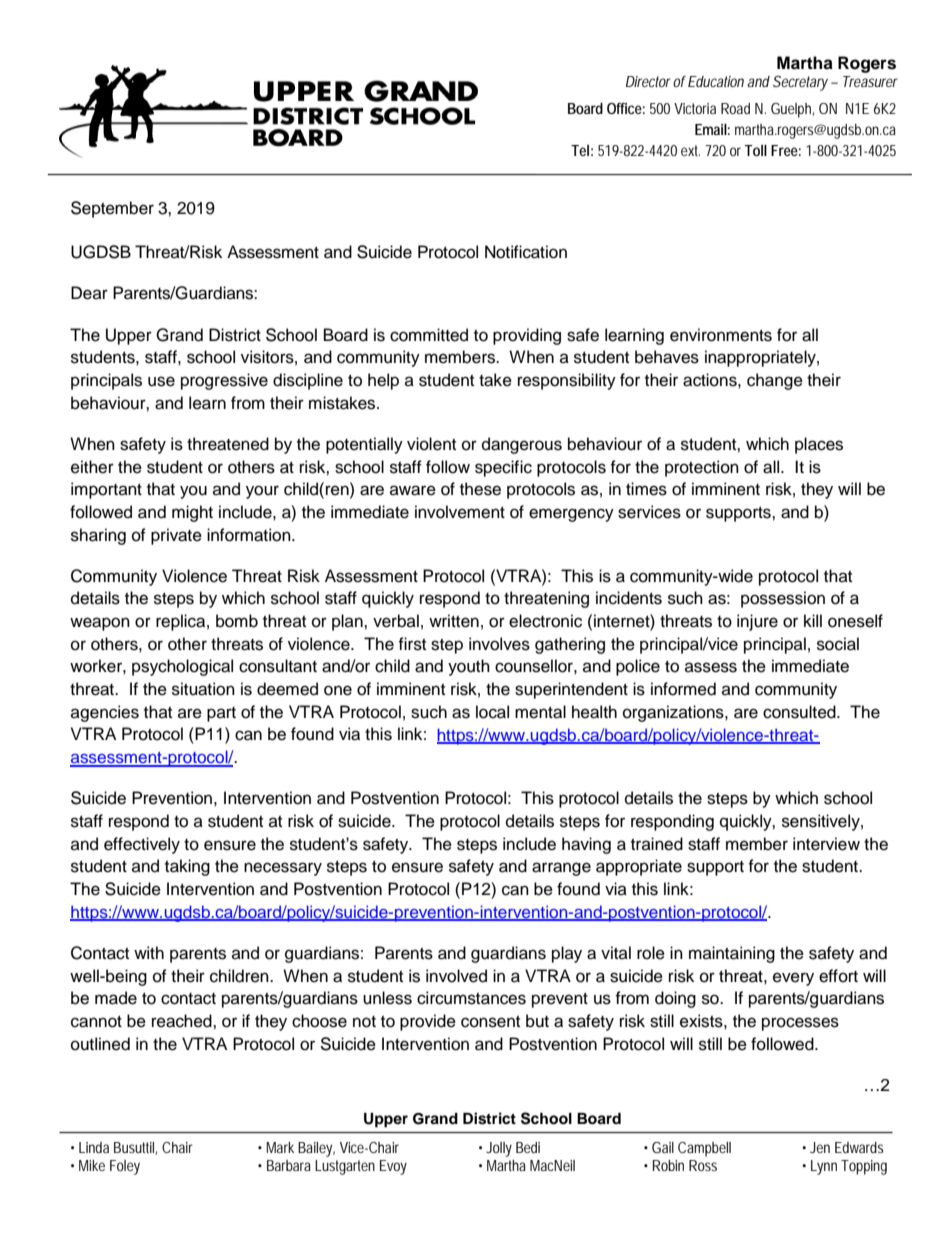  What do you see at coordinates (648, 81) in the screenshot?
I see `Director` at bounding box center [648, 81].
